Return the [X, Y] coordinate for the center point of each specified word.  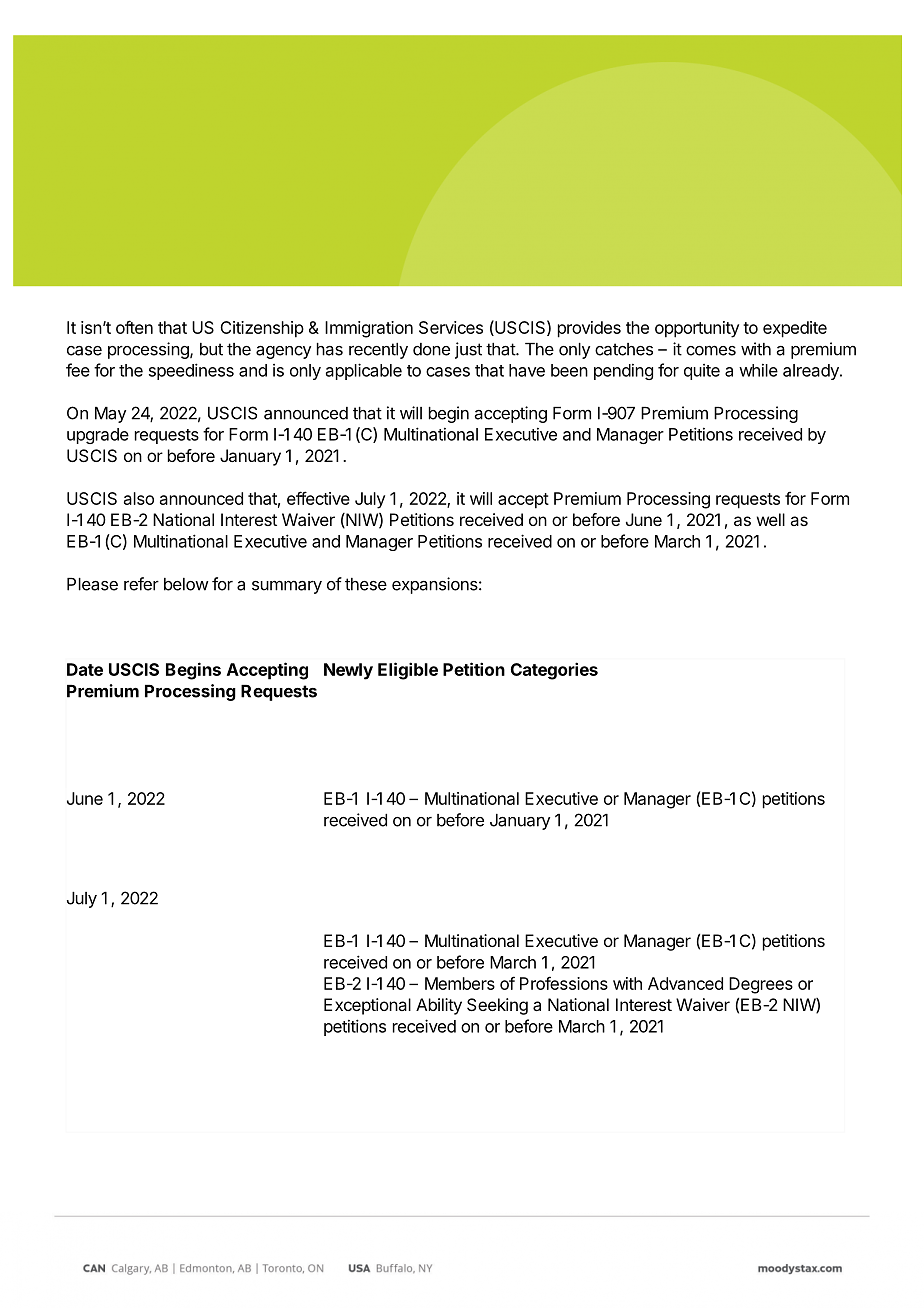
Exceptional [367, 1006]
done [431, 349]
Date [85, 669]
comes [711, 350]
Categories [554, 671]
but [211, 349]
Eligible [408, 671]
